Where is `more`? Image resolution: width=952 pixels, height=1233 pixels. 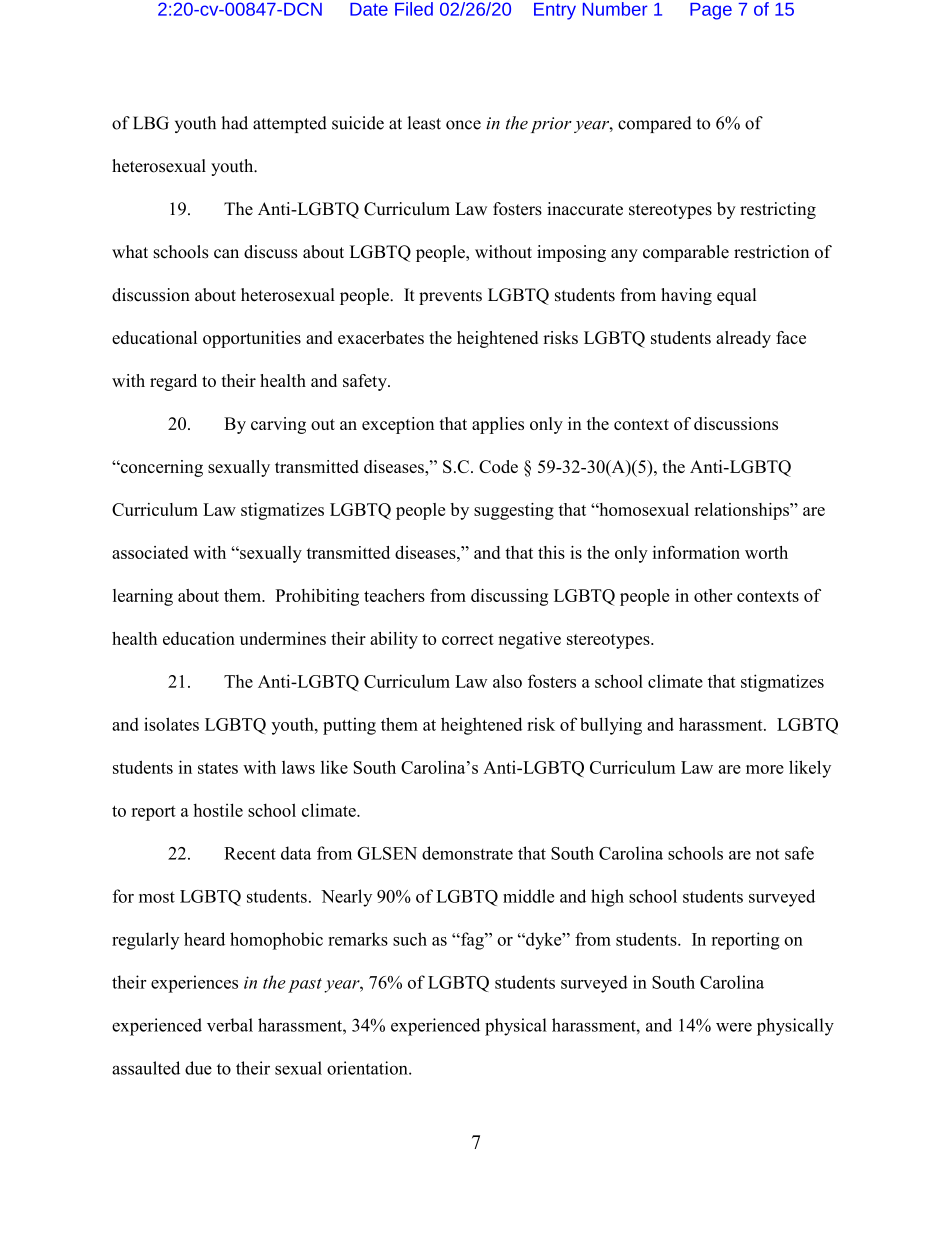
more is located at coordinates (765, 769).
